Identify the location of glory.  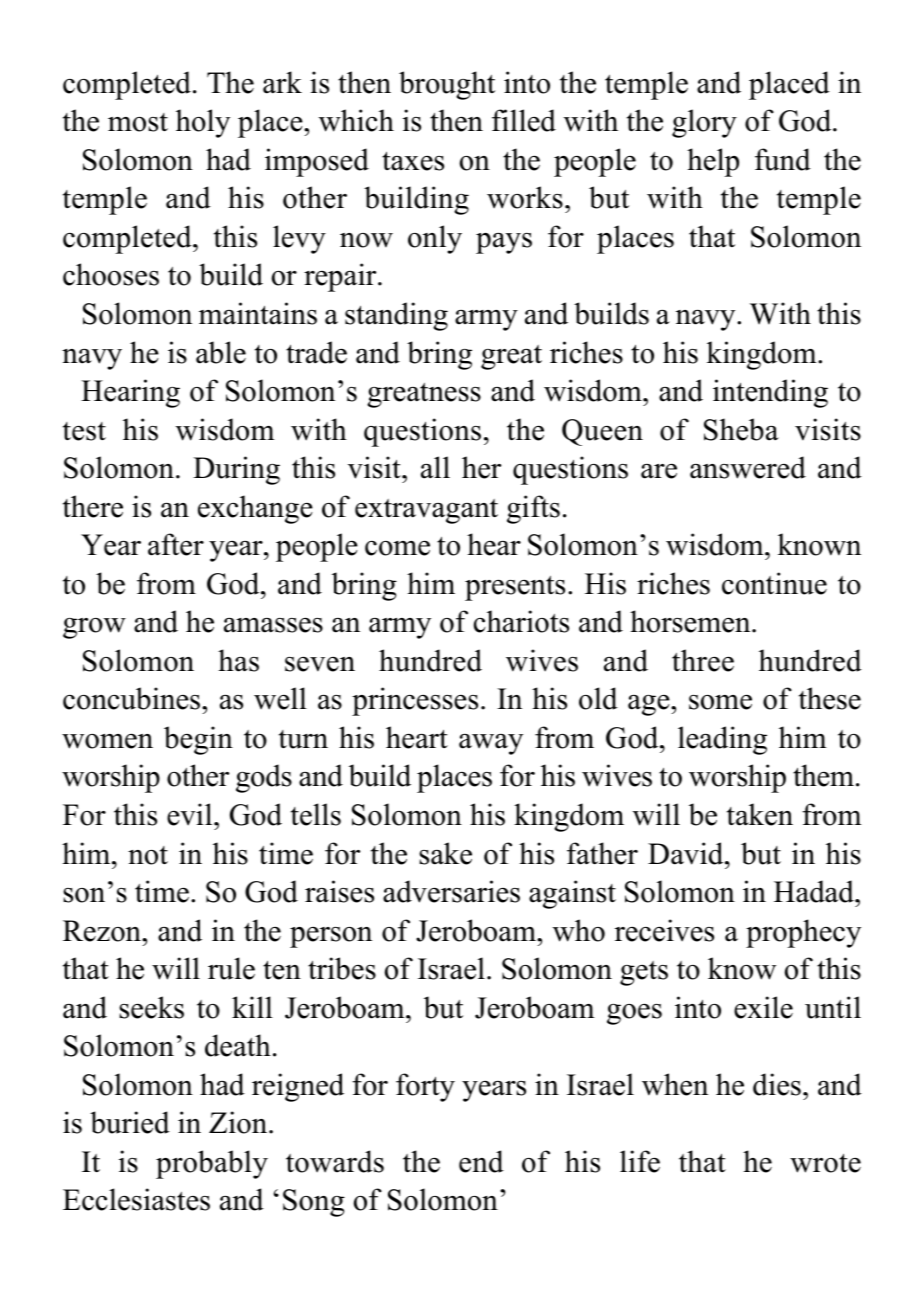
(704, 123).
